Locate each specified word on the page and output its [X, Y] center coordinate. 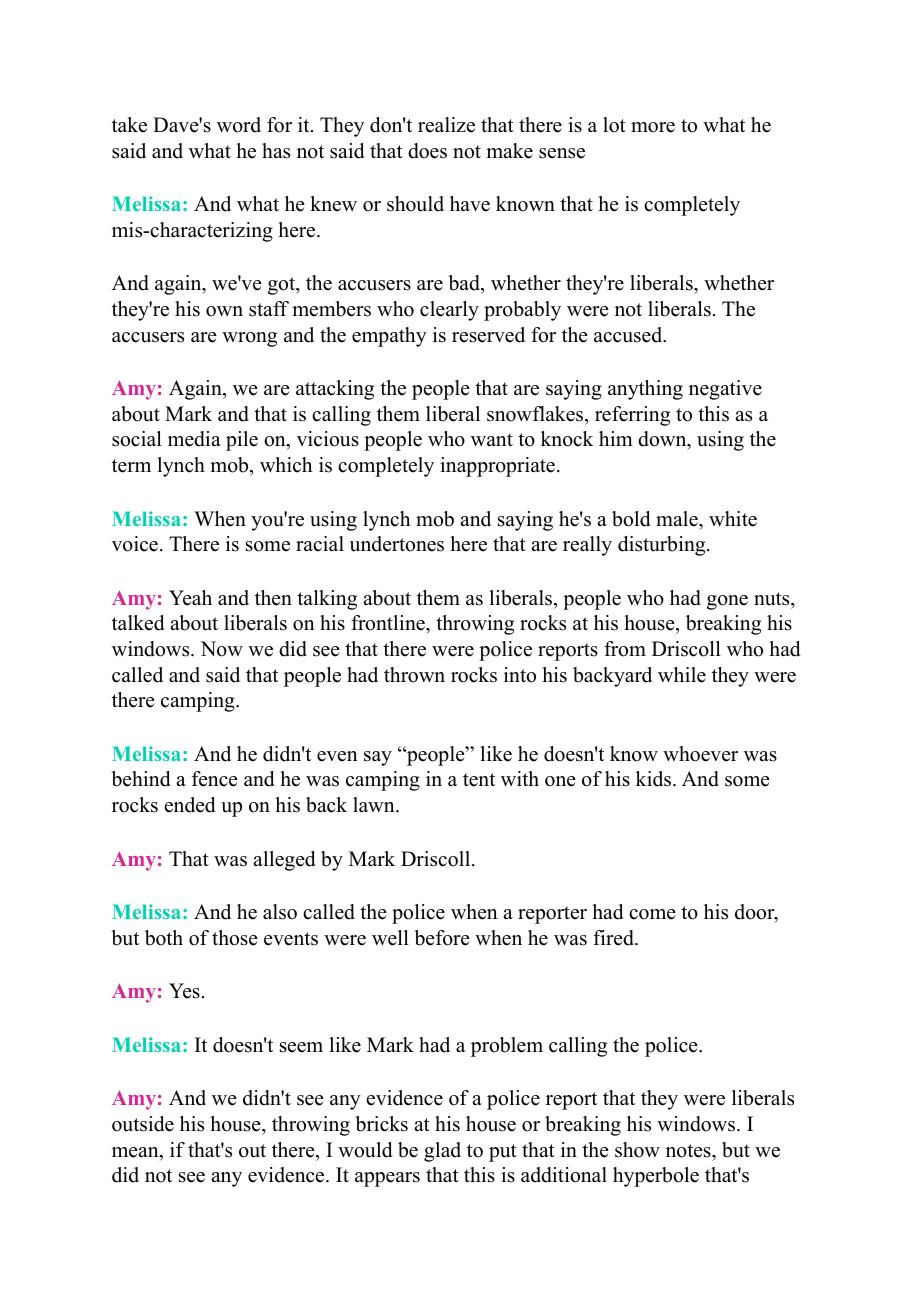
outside [143, 1124]
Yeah [190, 598]
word [239, 125]
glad [442, 1152]
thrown [414, 675]
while [682, 675]
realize [446, 125]
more [653, 127]
